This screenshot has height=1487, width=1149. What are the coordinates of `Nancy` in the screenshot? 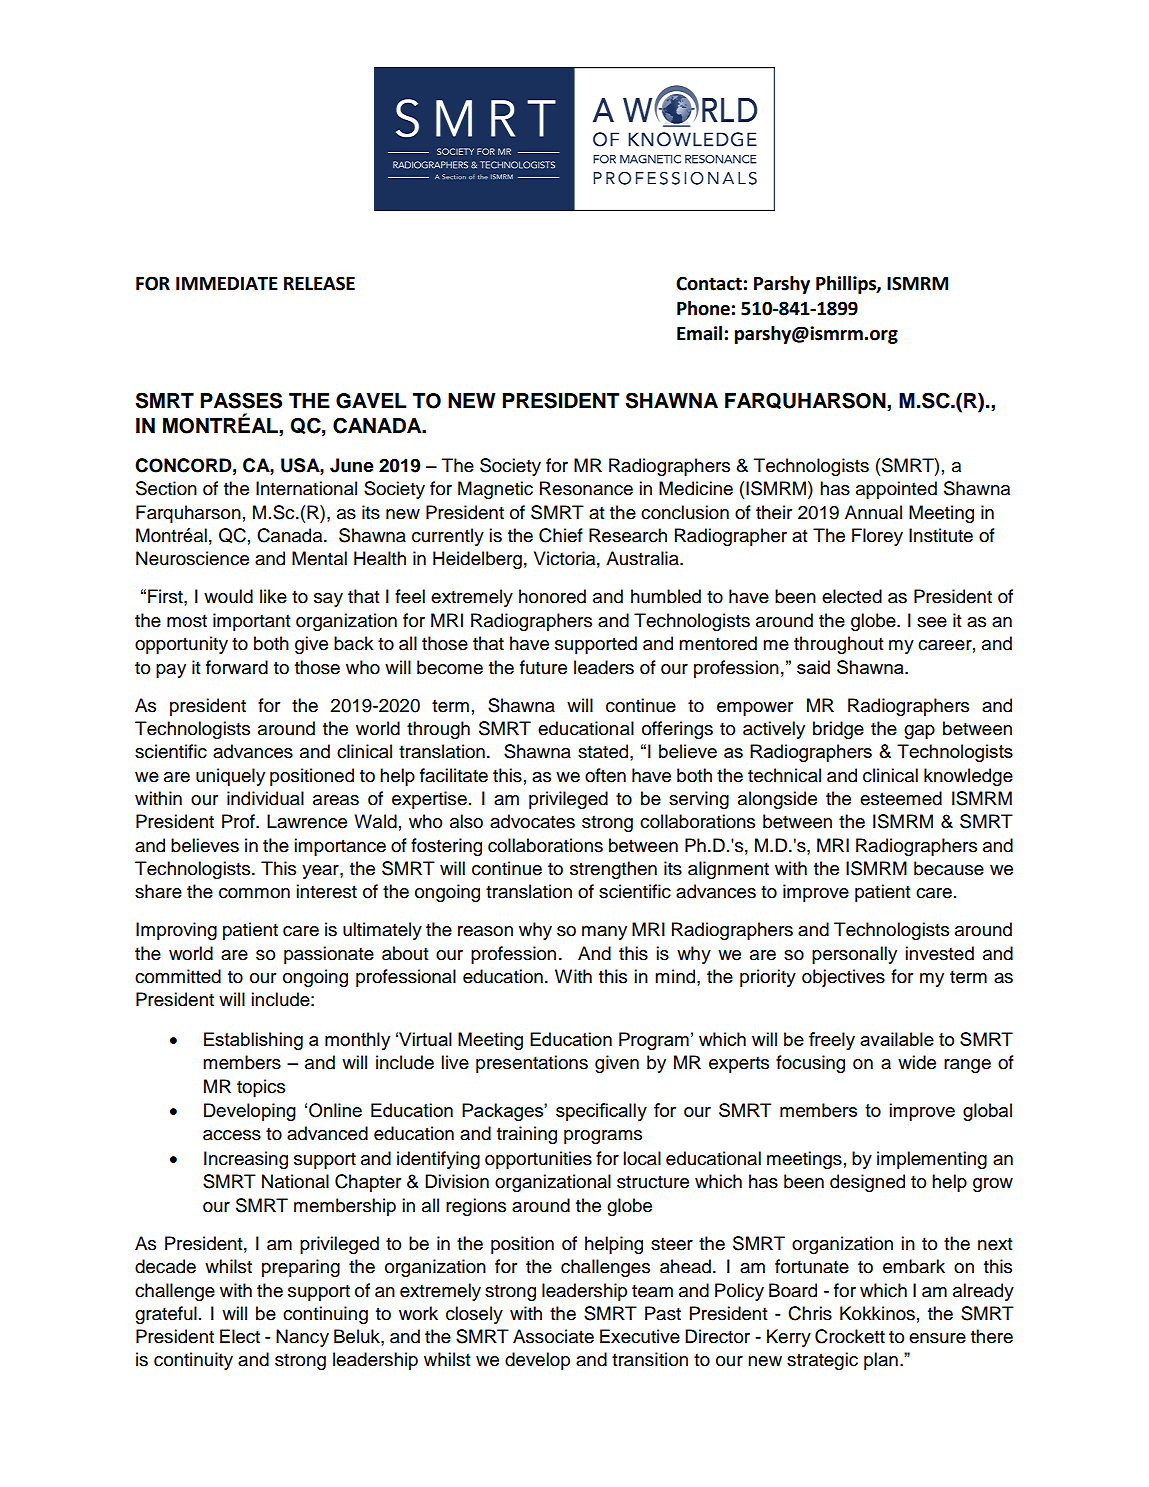 It's located at (302, 1338).
